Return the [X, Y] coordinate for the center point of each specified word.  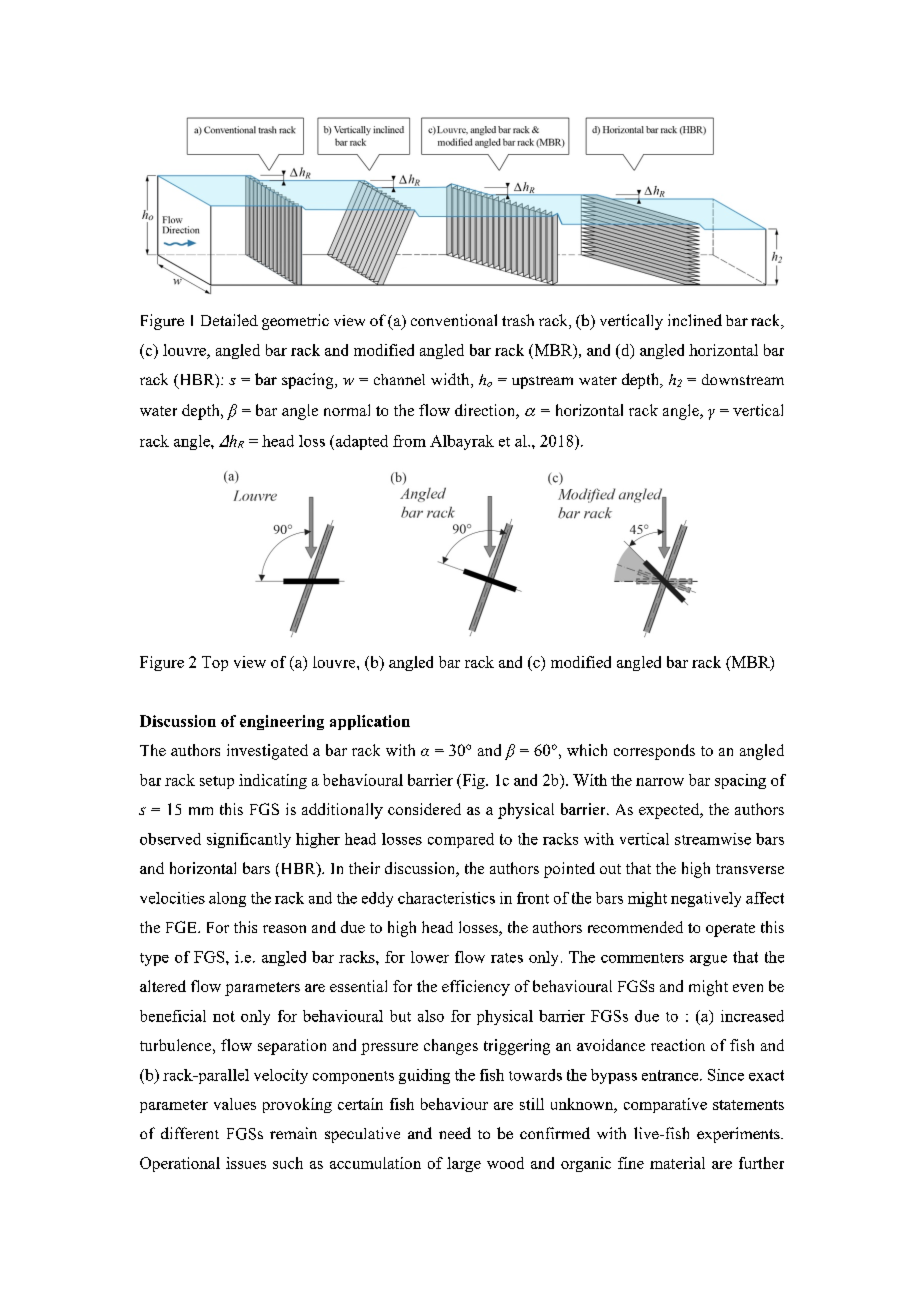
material [677, 1163]
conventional [454, 320]
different [190, 1133]
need [455, 1133]
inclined [695, 320]
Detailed [229, 320]
